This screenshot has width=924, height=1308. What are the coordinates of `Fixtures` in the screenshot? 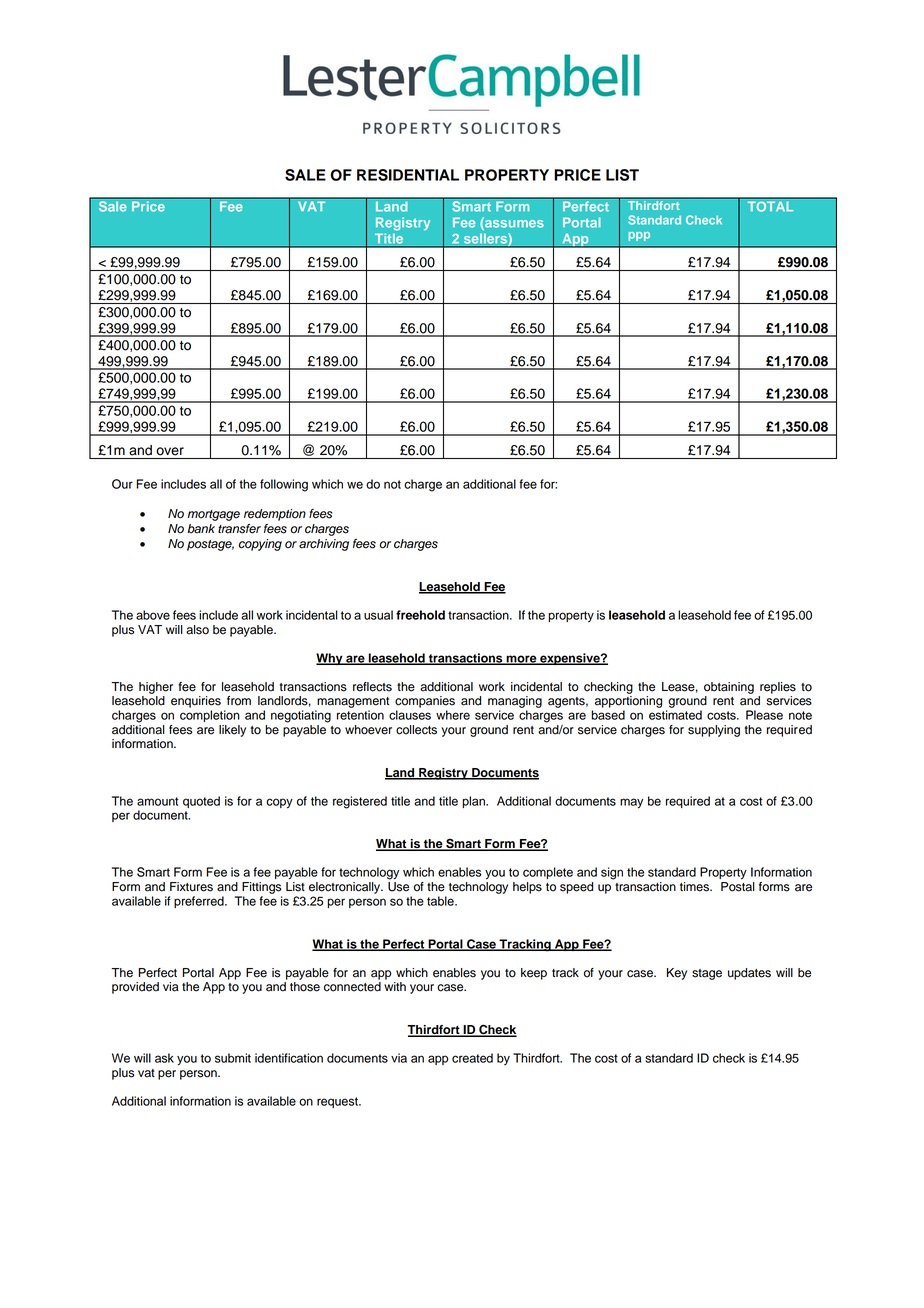 It's located at (191, 887).
